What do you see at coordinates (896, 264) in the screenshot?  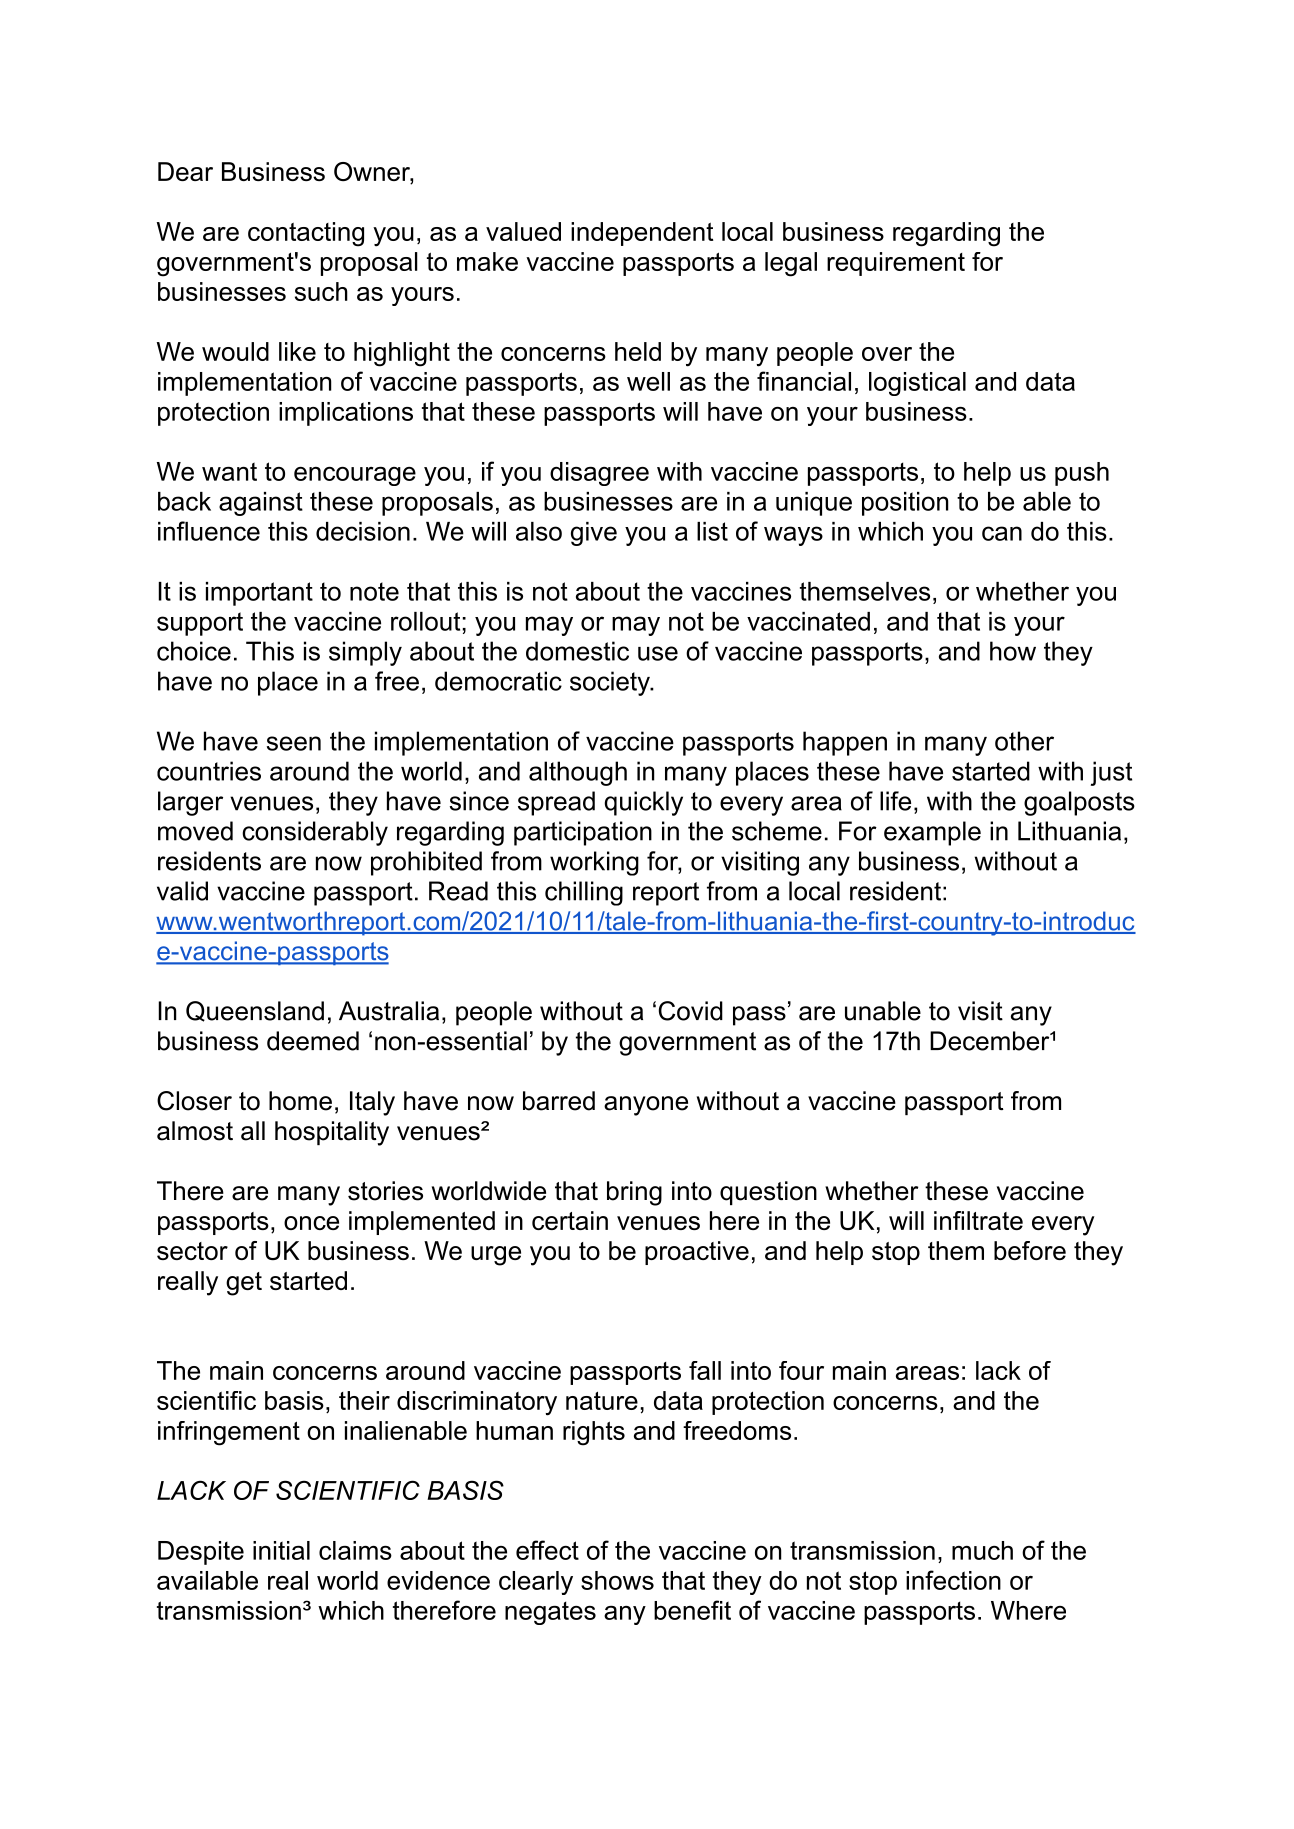 I see `requirement` at bounding box center [896, 264].
